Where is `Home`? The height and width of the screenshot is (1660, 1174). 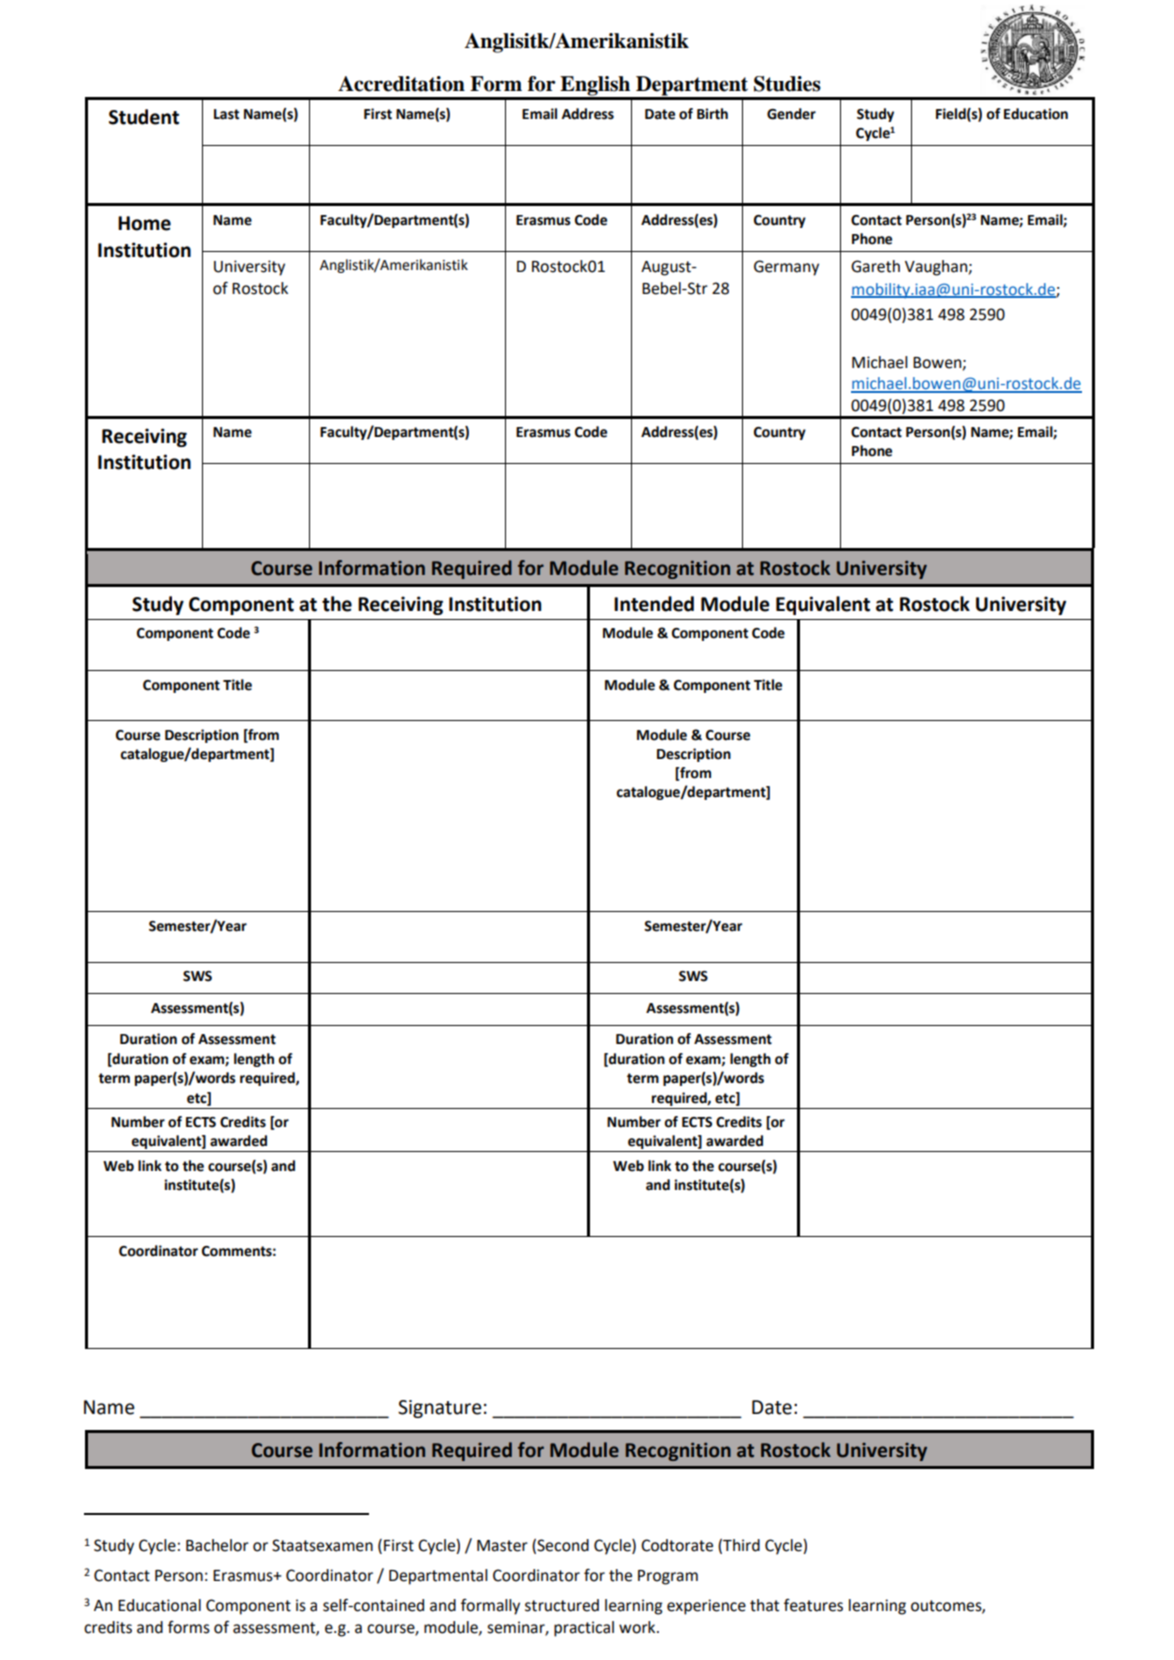 Home is located at coordinates (144, 223).
